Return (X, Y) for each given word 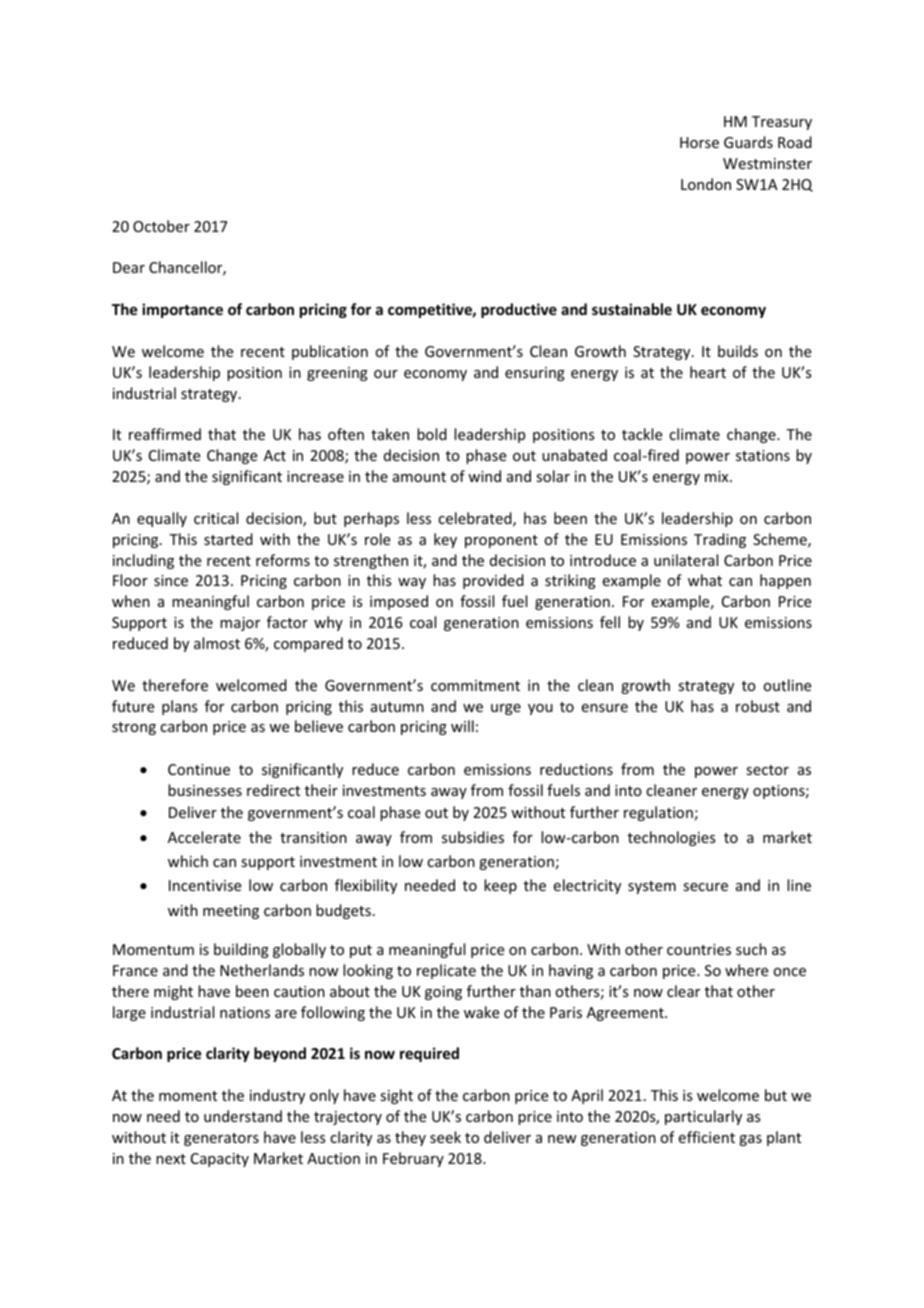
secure (705, 887)
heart (708, 372)
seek (445, 1137)
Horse (699, 142)
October (161, 226)
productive (519, 310)
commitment (475, 685)
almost (217, 643)
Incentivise (205, 885)
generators (221, 1139)
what (705, 580)
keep (500, 886)
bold (432, 434)
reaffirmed (165, 434)
